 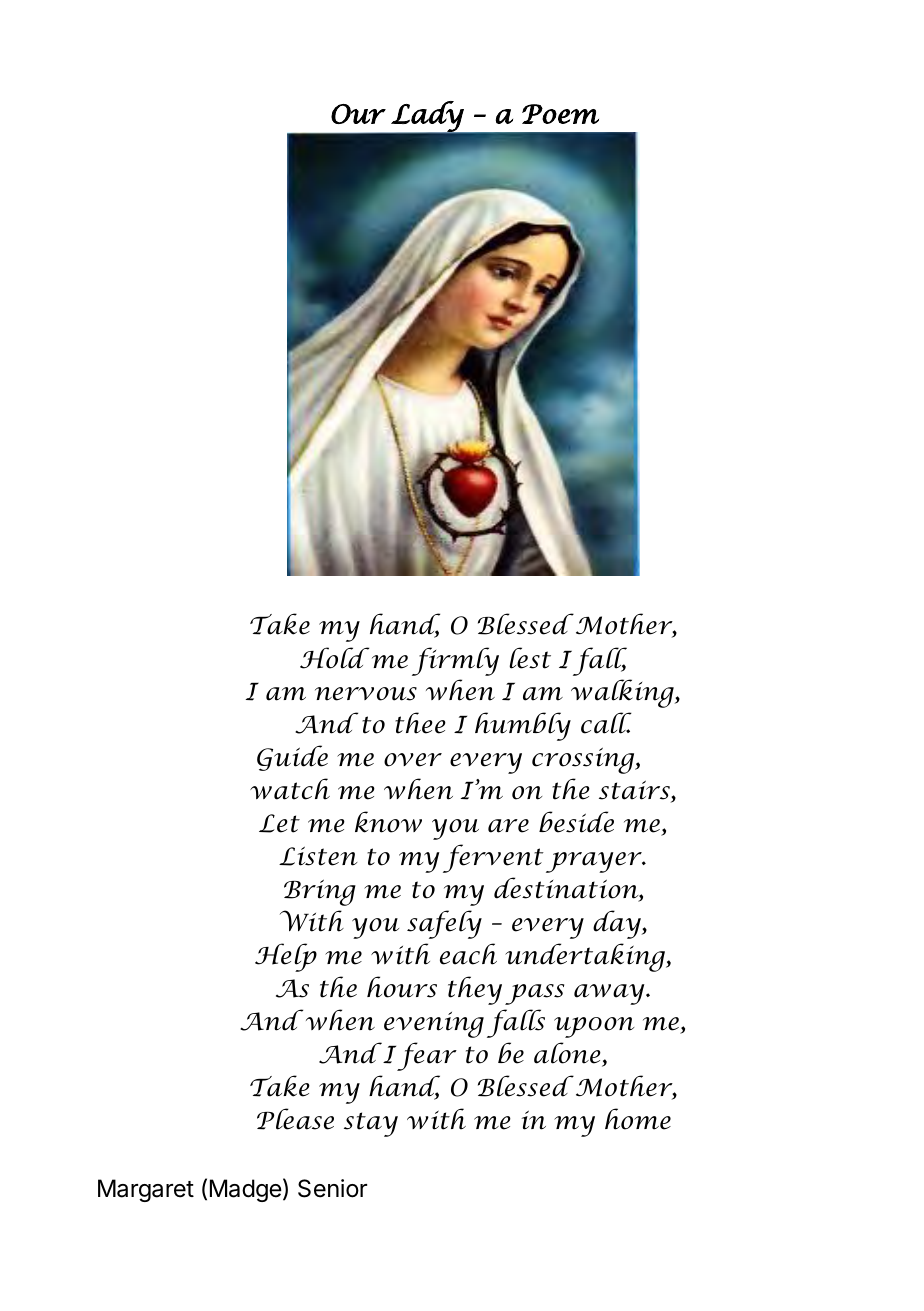 I want to click on beside, so click(x=576, y=822).
